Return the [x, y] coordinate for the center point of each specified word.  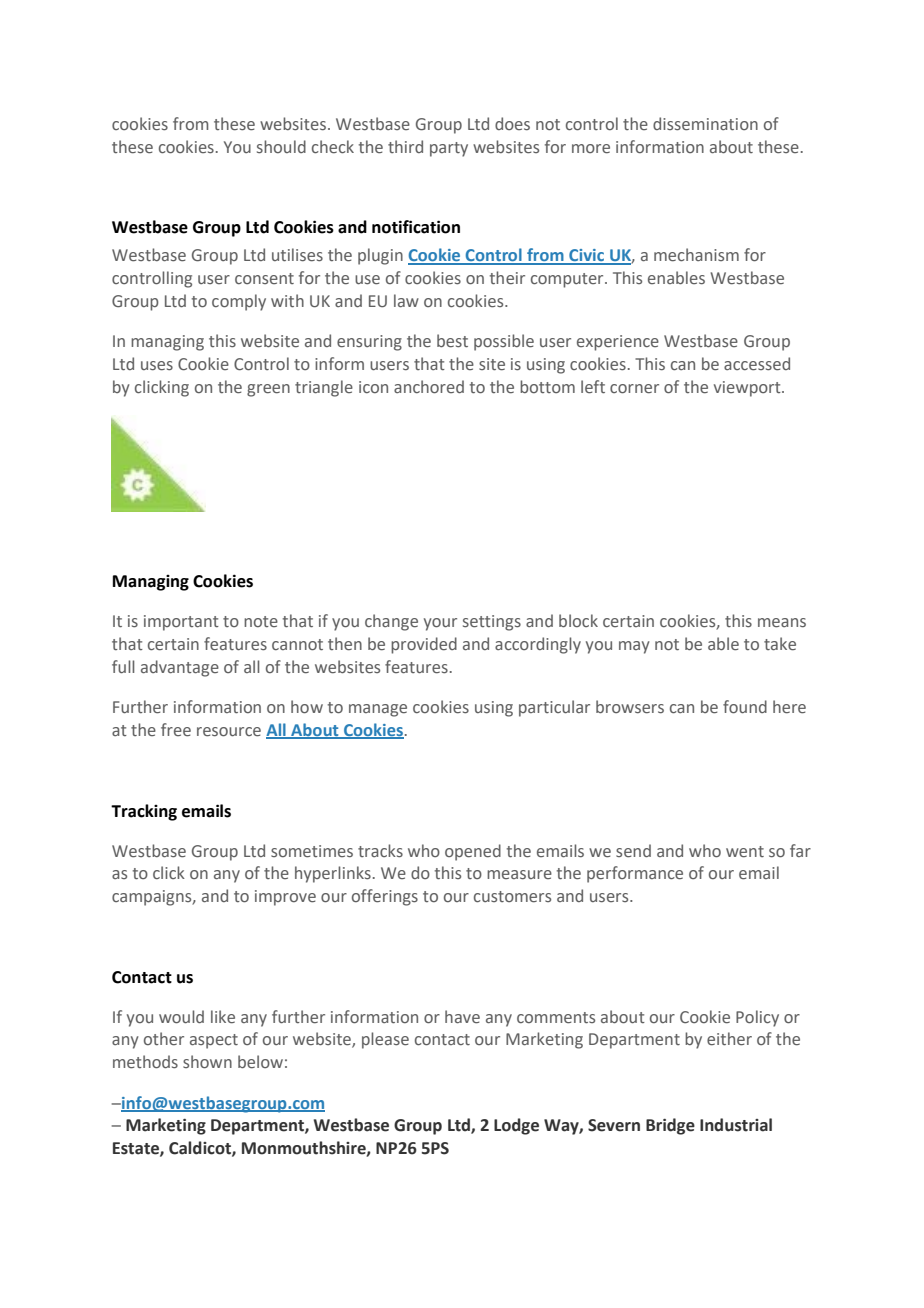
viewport [748, 389]
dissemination [705, 124]
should [281, 147]
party [449, 149]
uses [157, 366]
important [181, 623]
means [782, 623]
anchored [429, 386]
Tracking [144, 812]
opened [473, 852]
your [440, 624]
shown [207, 1061]
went [745, 852]
